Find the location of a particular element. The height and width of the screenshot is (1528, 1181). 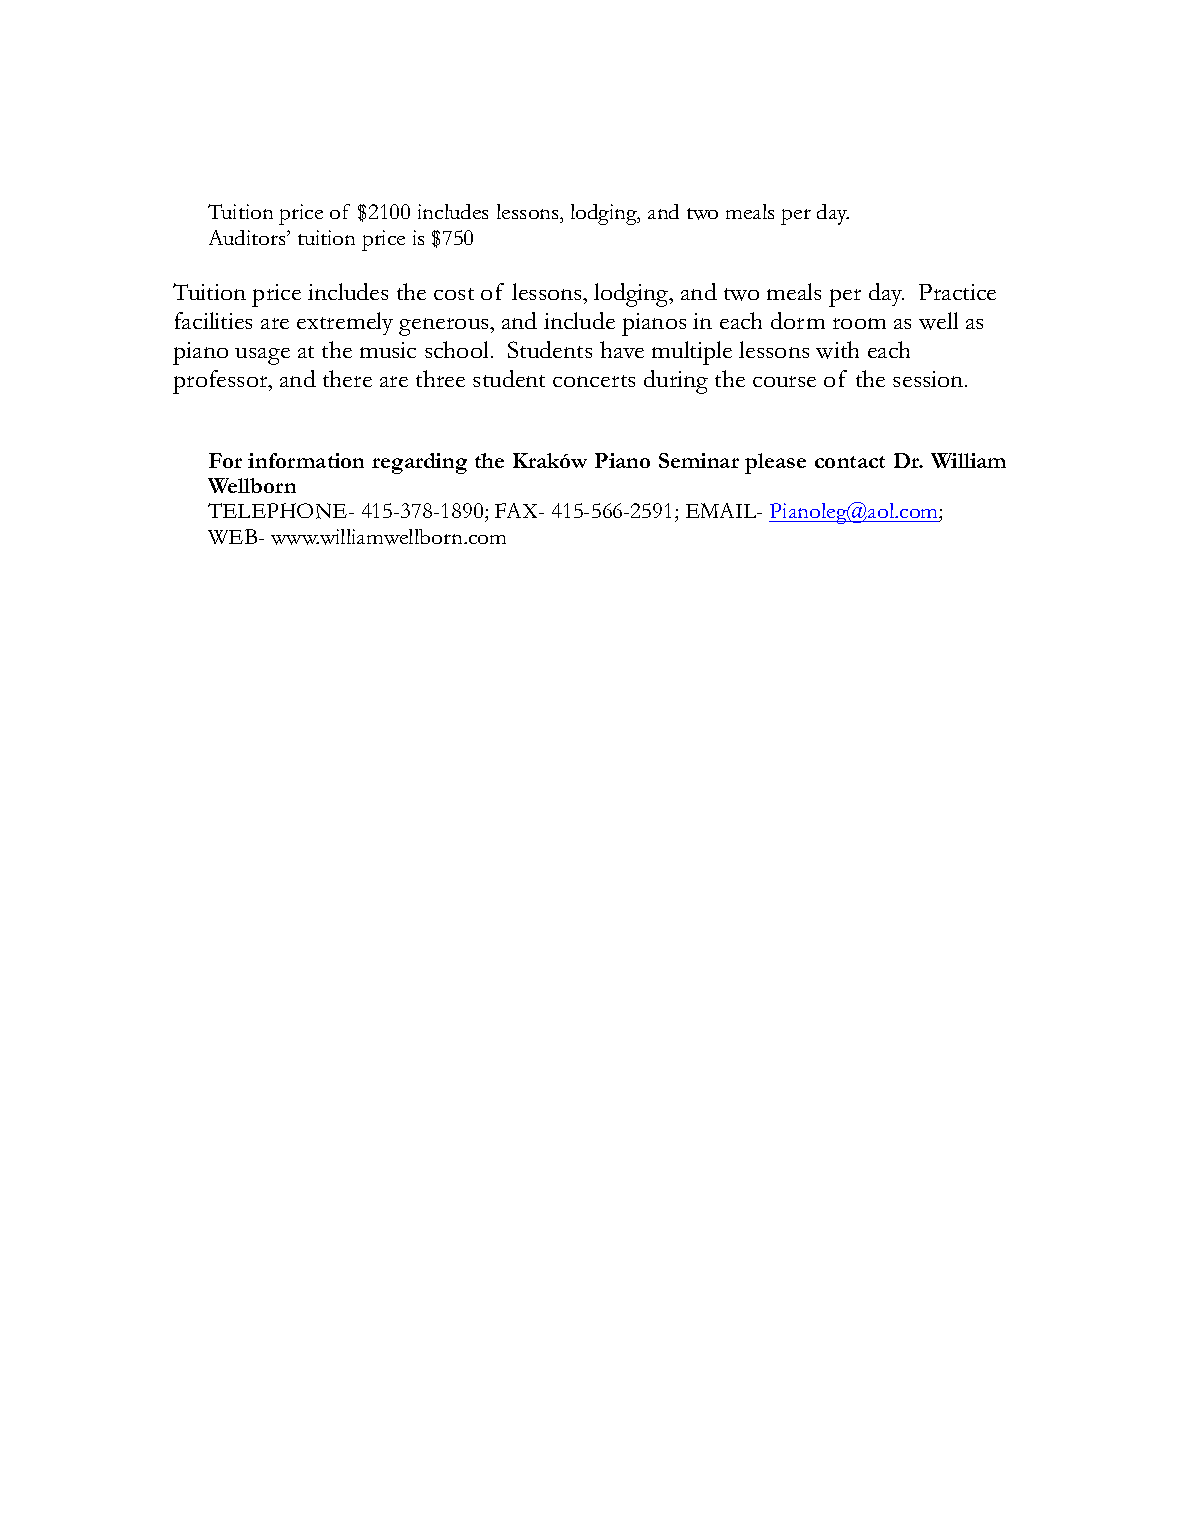

have is located at coordinates (622, 349).
